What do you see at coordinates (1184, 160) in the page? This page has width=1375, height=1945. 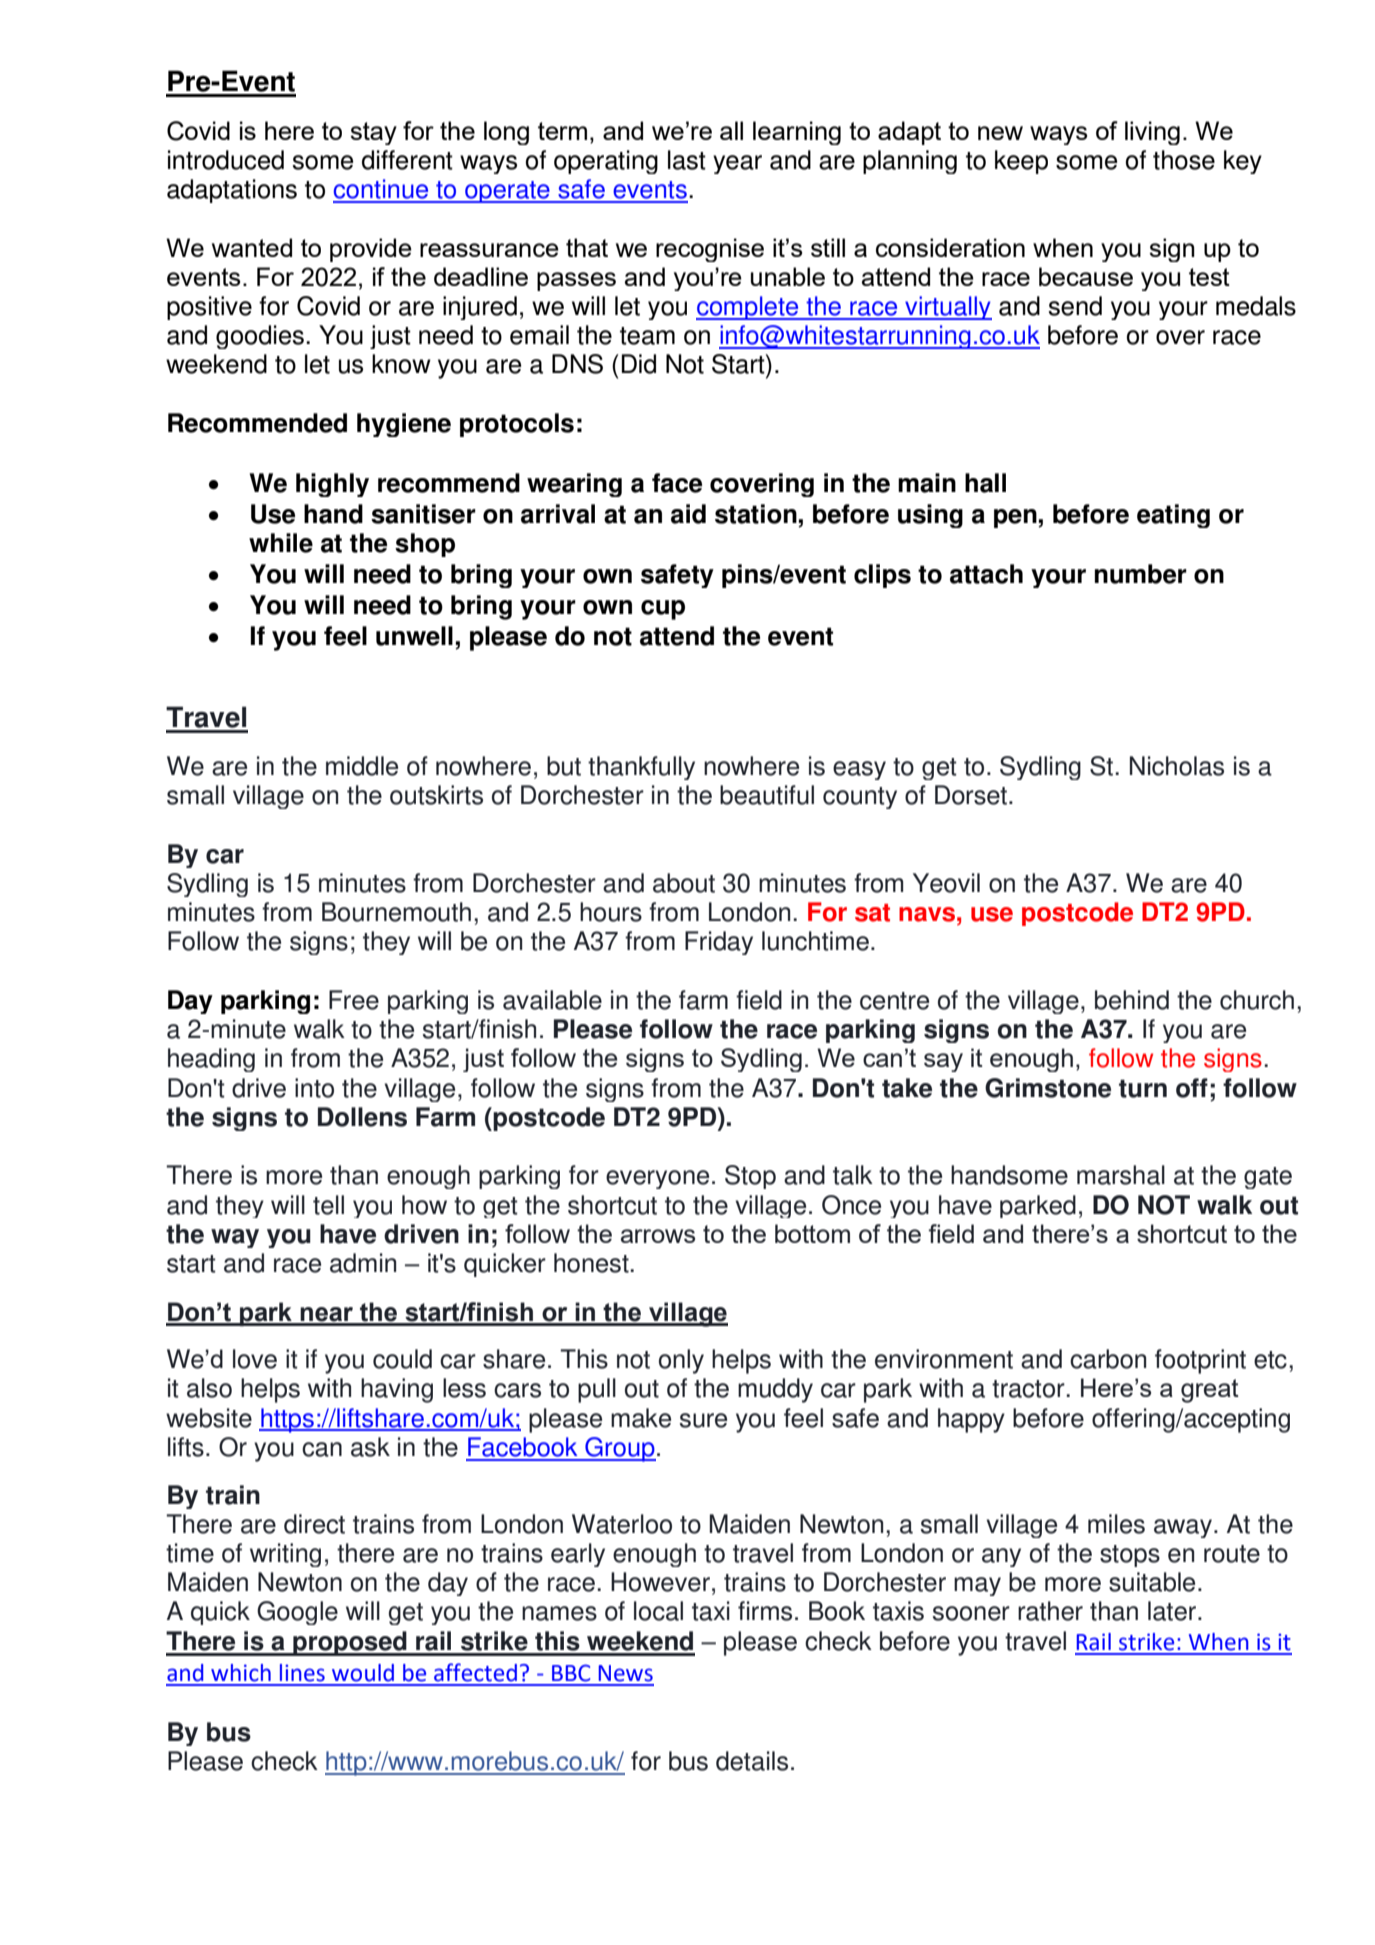 I see `those` at bounding box center [1184, 160].
